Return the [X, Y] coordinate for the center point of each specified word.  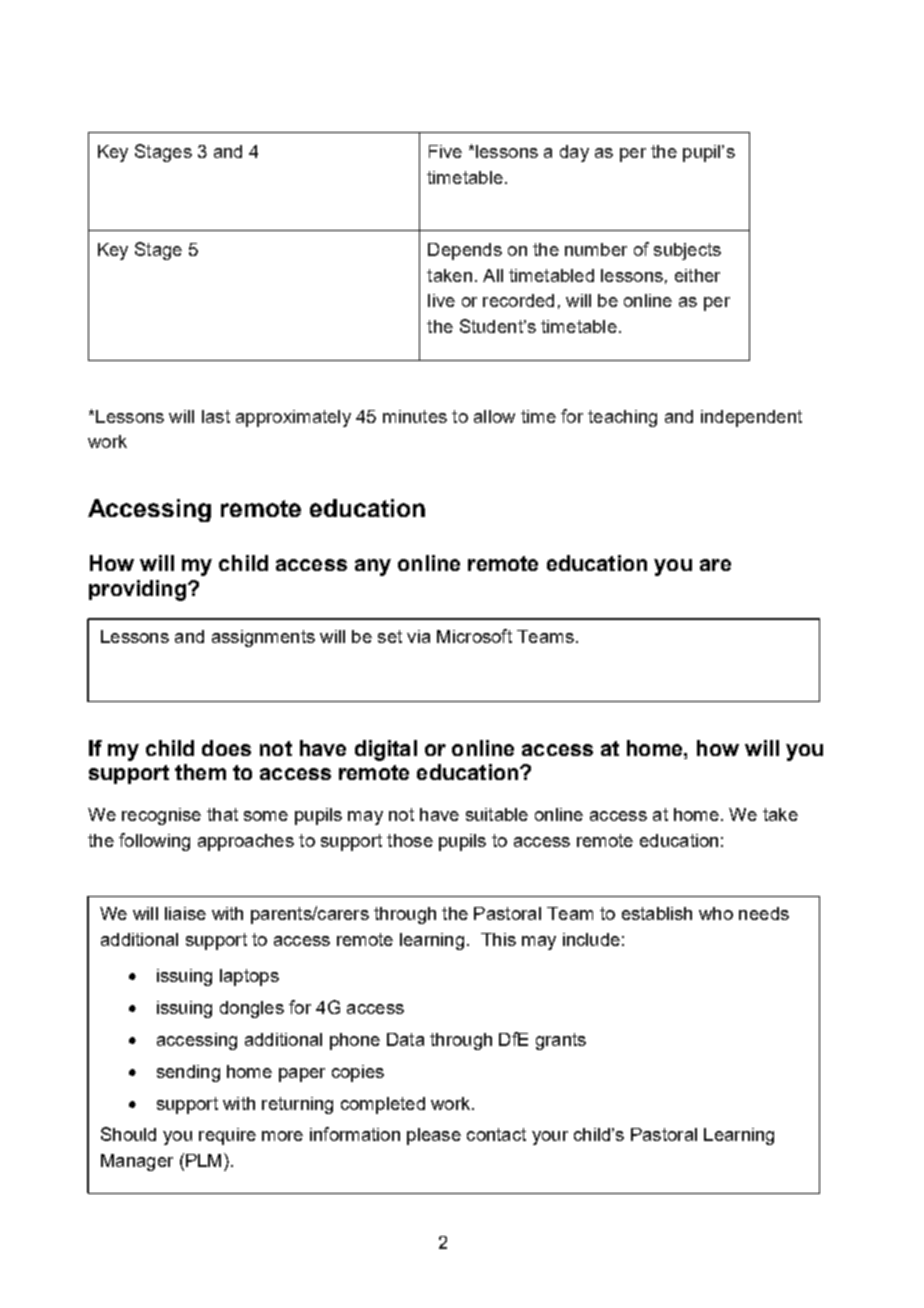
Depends [465, 251]
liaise [185, 913]
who [716, 913]
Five [445, 151]
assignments [263, 638]
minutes [415, 416]
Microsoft [474, 636]
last [216, 416]
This [498, 939]
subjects [687, 251]
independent [751, 418]
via [418, 636]
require [227, 1136]
